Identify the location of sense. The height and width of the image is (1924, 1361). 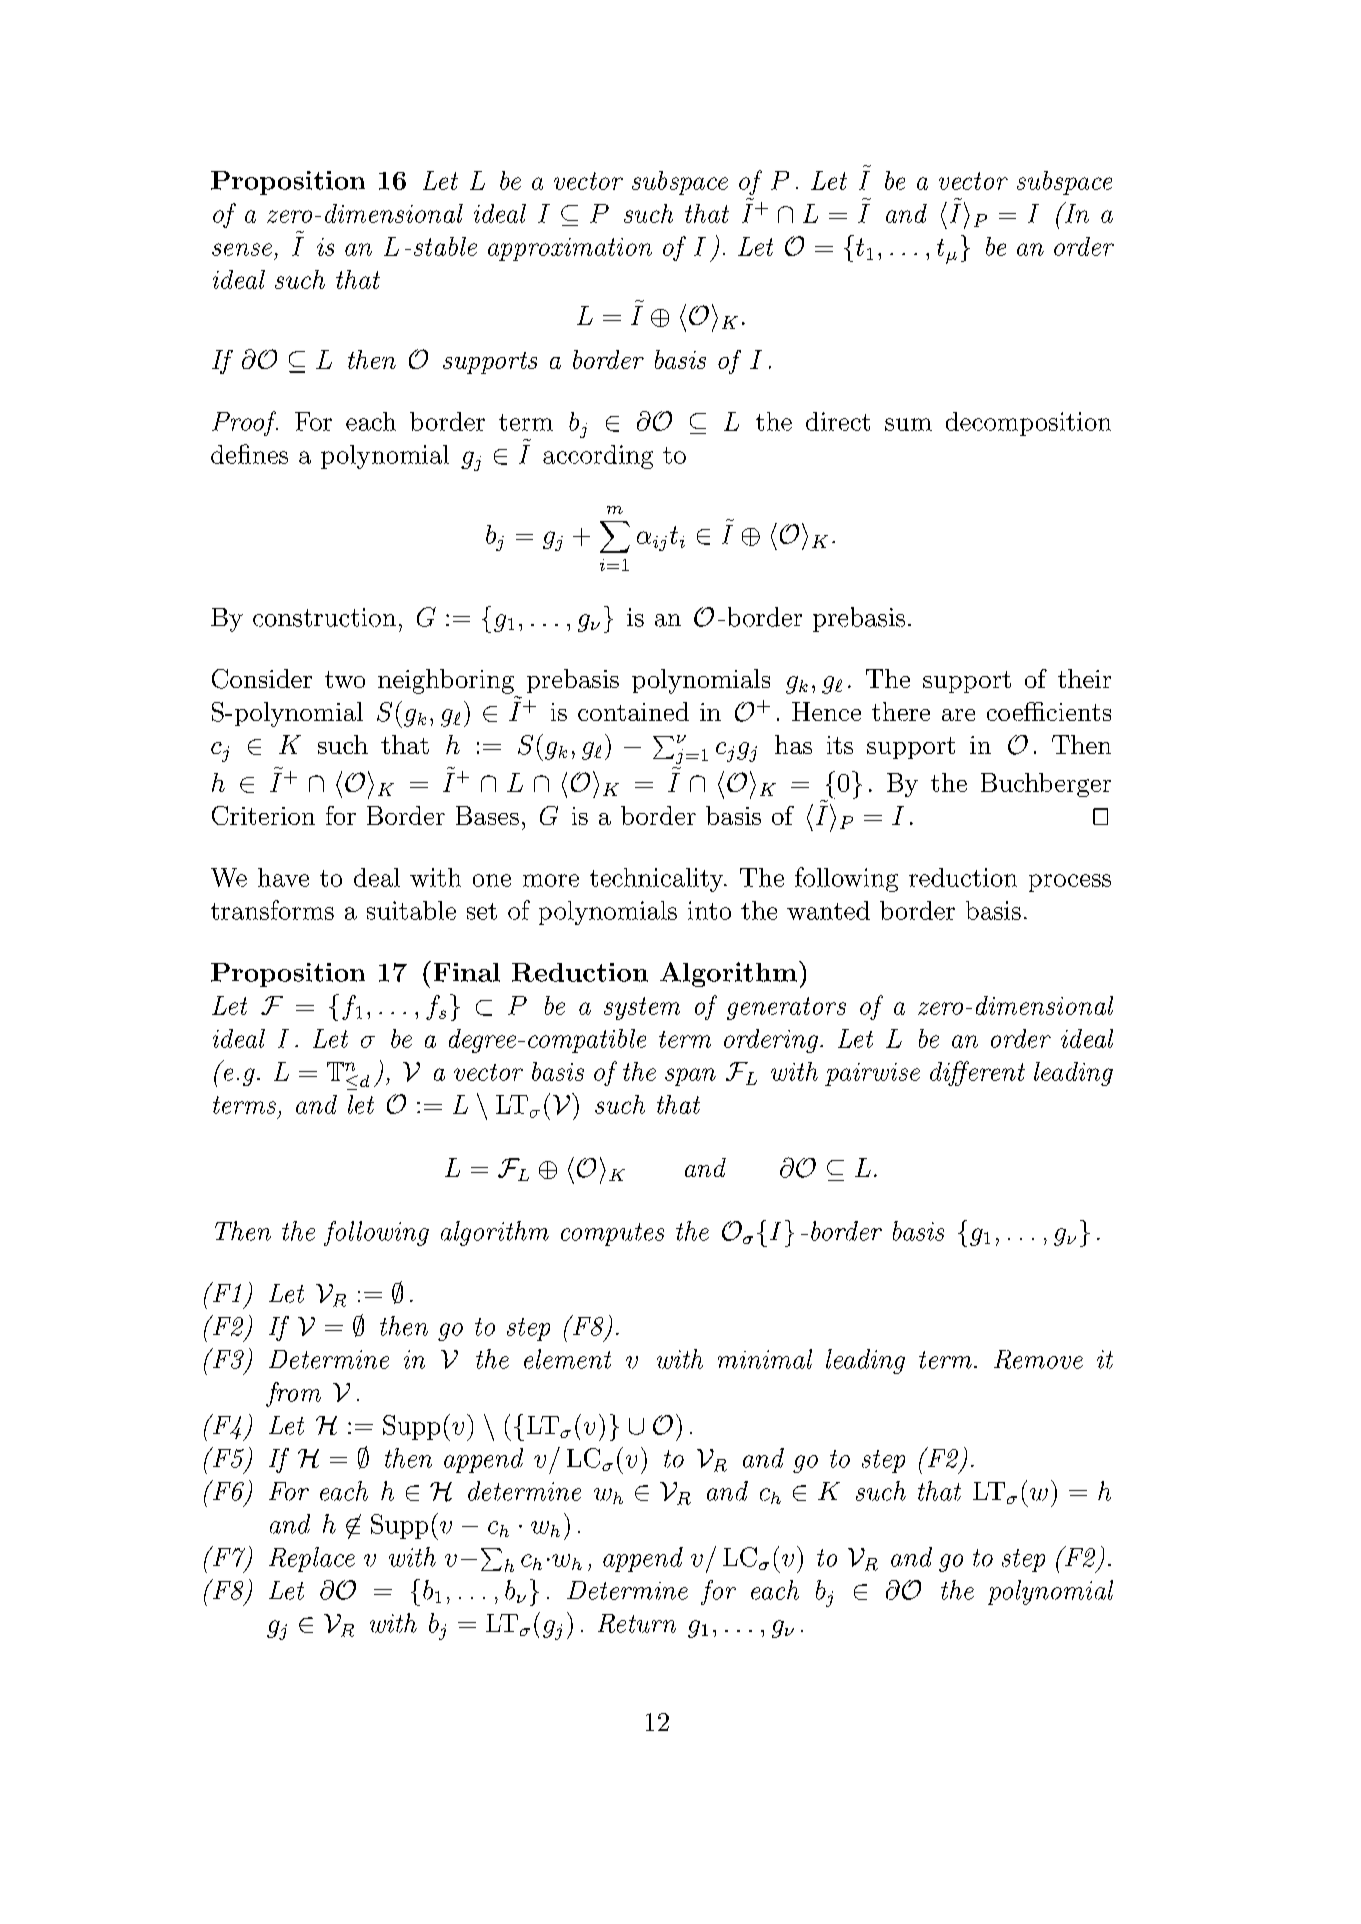
(242, 249).
